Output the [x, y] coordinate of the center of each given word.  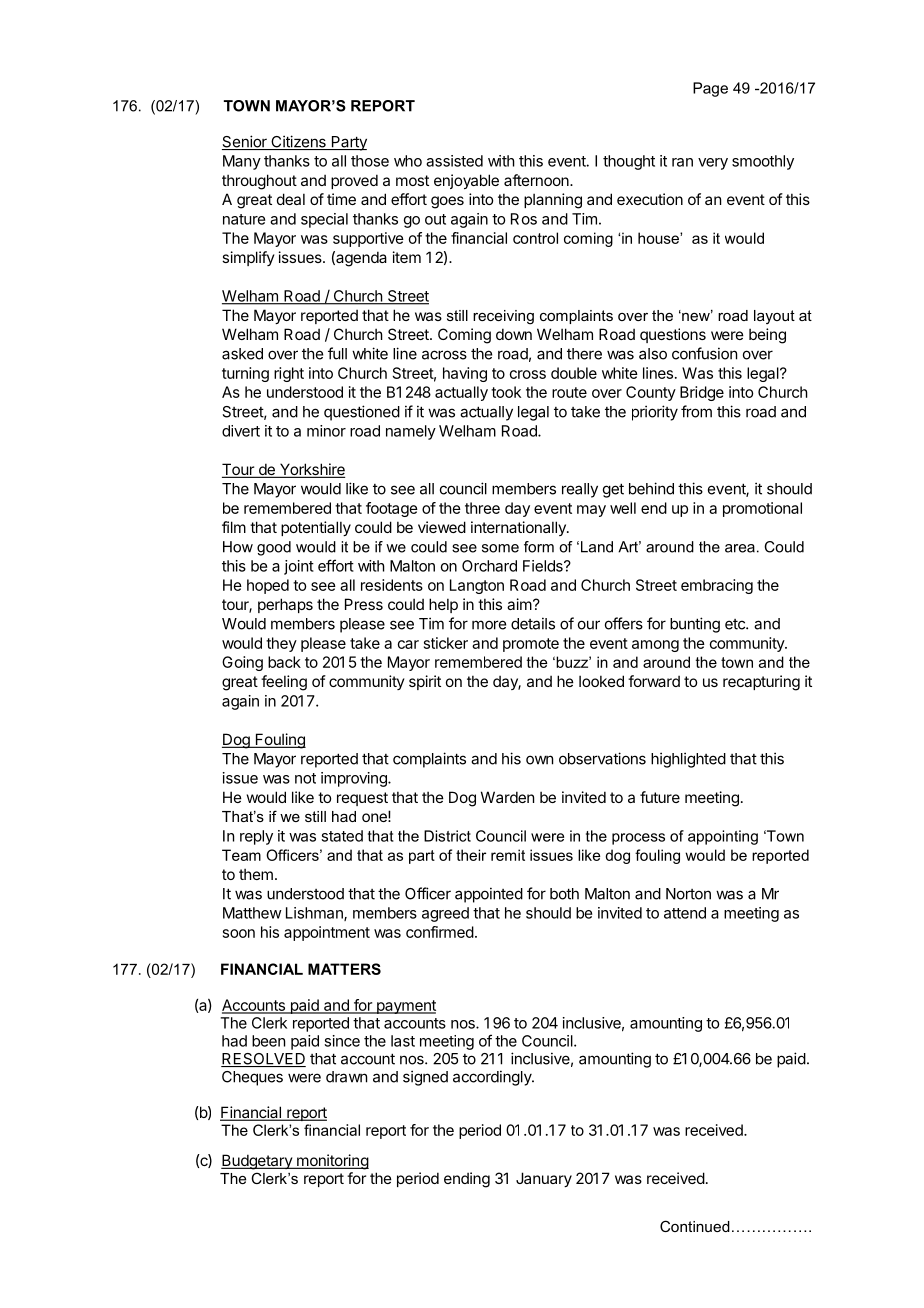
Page [710, 89]
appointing [723, 837]
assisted [454, 161]
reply [256, 837]
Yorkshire [311, 470]
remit [508, 855]
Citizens [298, 142]
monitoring [332, 1162]
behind [651, 488]
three [482, 508]
